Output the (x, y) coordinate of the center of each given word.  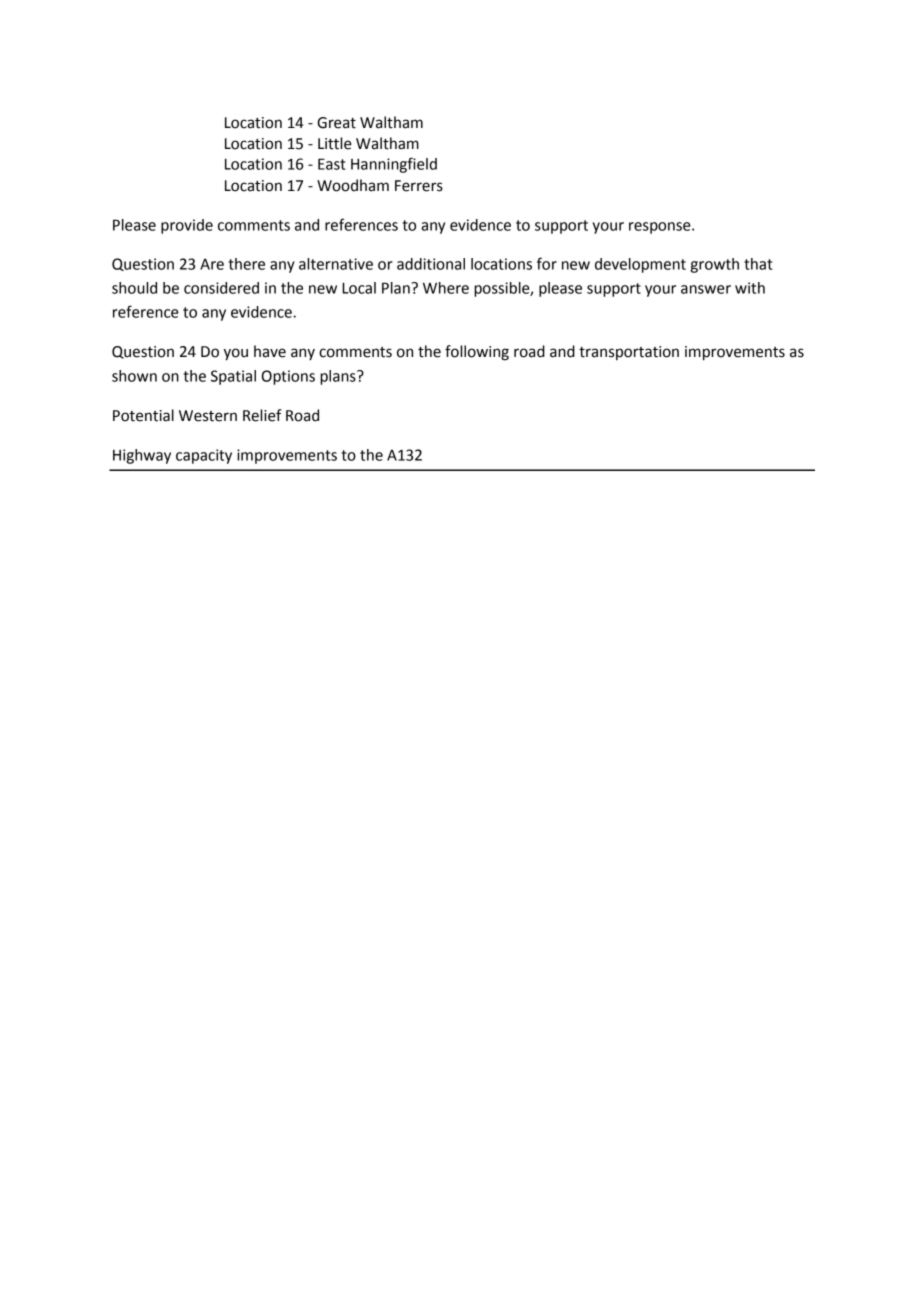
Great (336, 123)
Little (335, 143)
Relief (262, 415)
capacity (204, 456)
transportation (629, 353)
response (661, 228)
